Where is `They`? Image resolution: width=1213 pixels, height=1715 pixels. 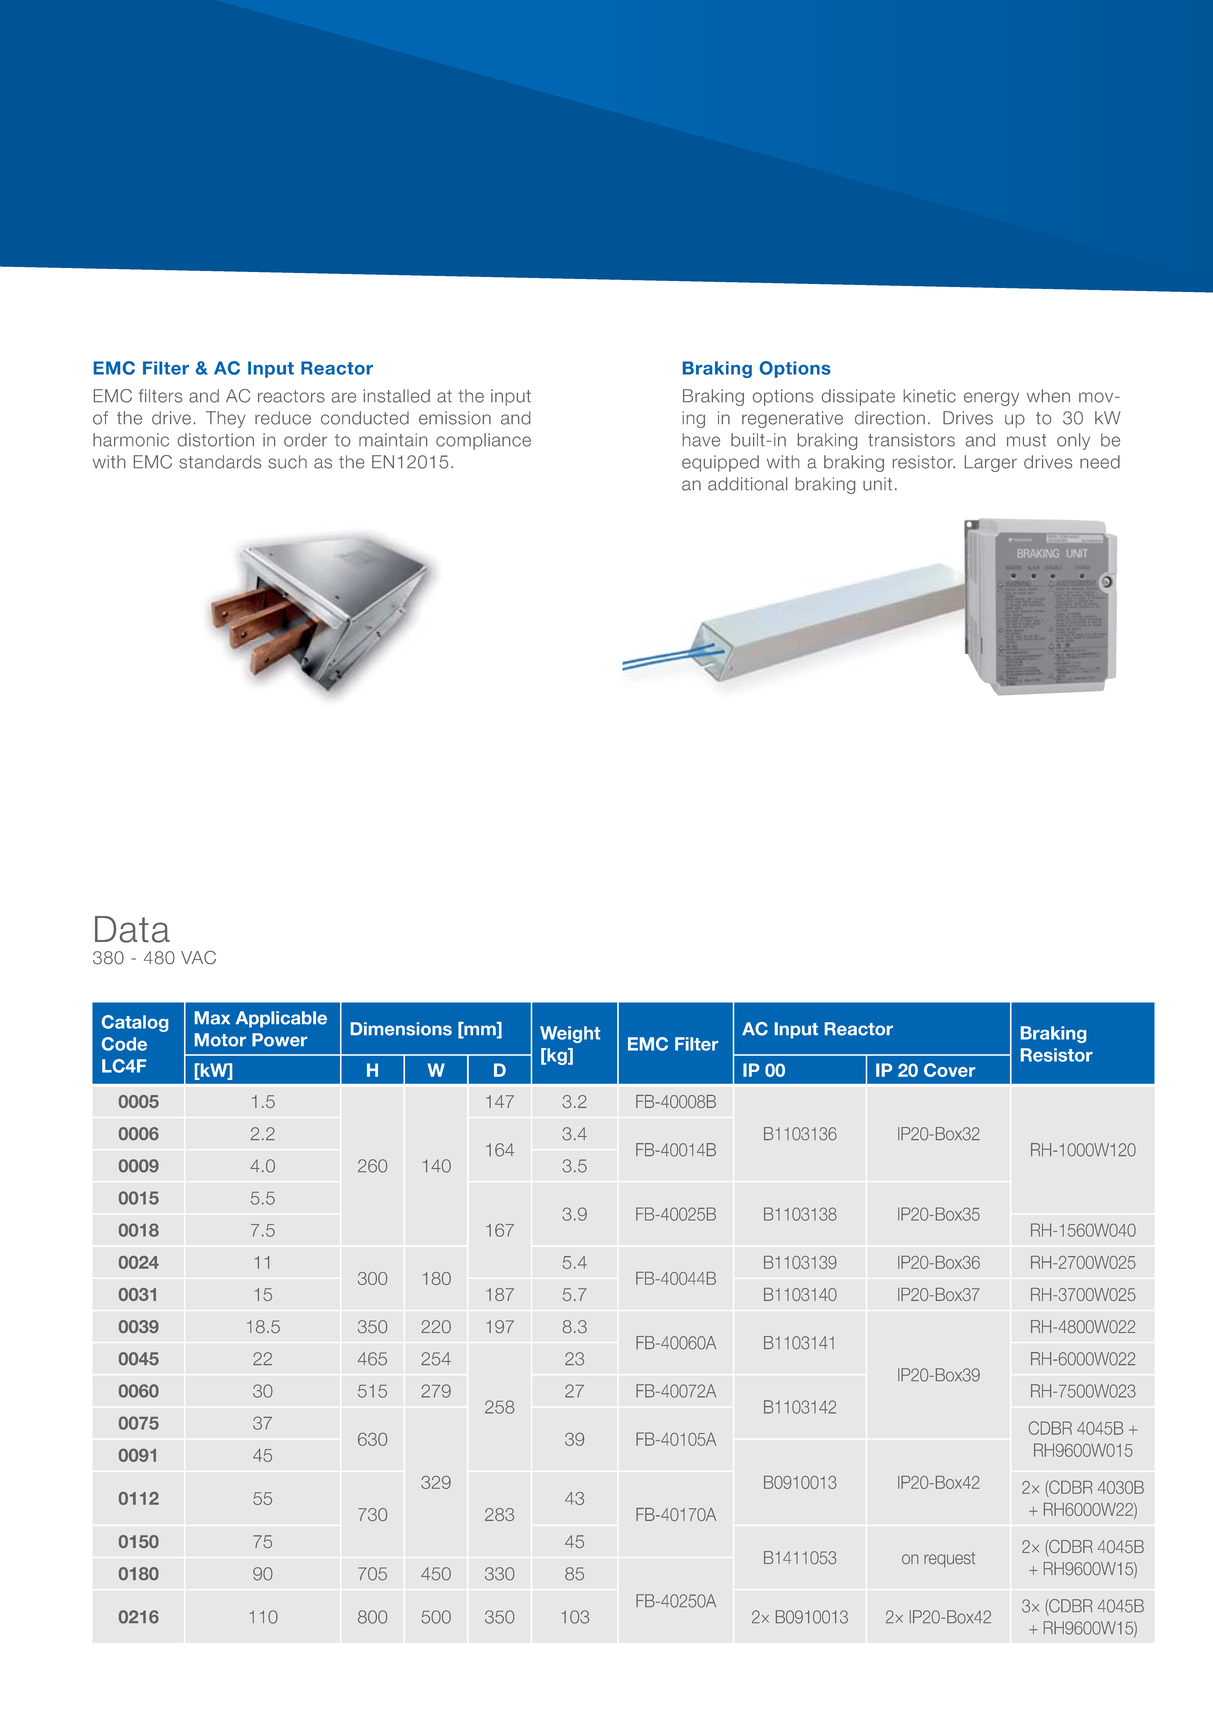 They is located at coordinates (226, 419).
